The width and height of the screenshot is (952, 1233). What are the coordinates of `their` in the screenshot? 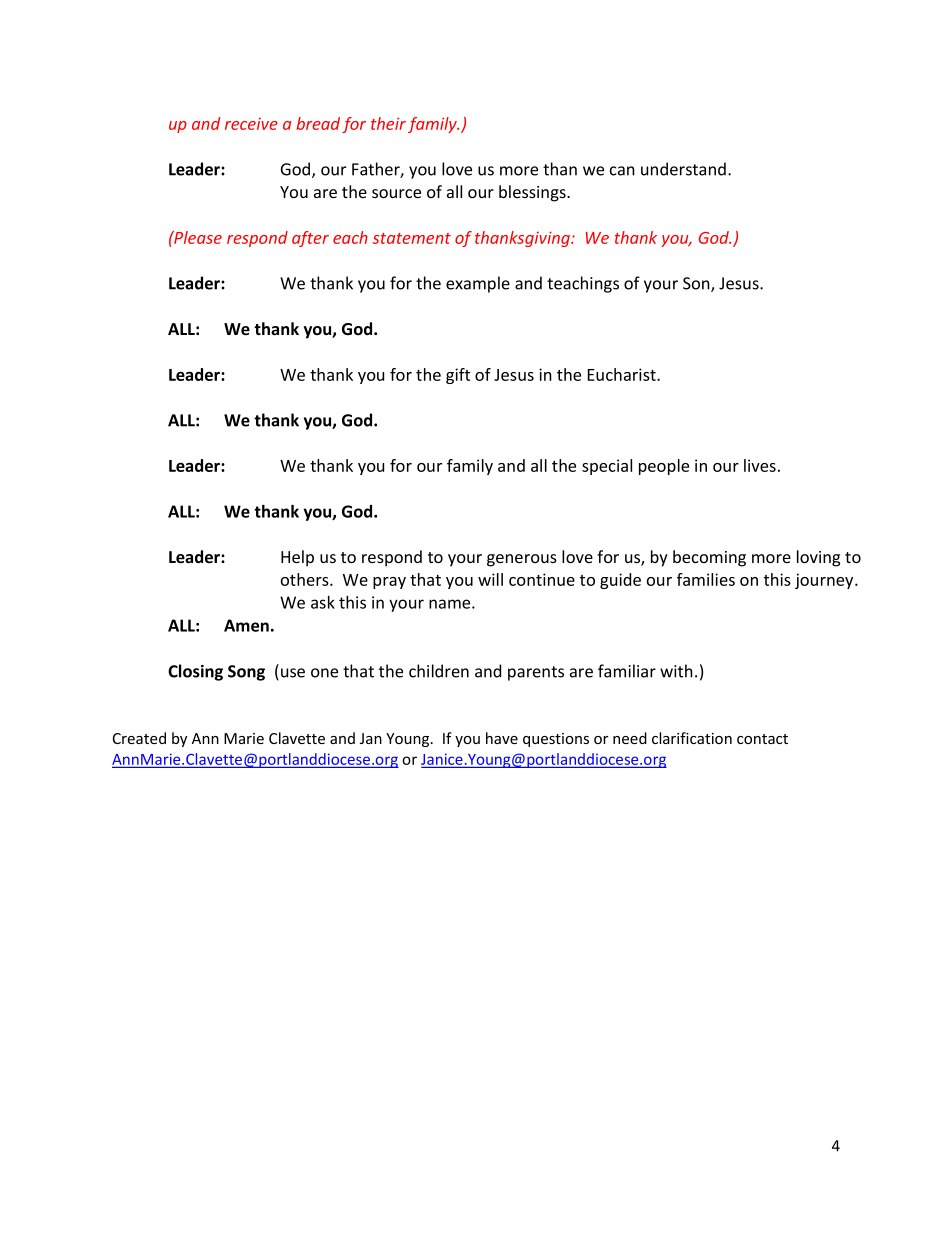 It's located at (388, 123).
